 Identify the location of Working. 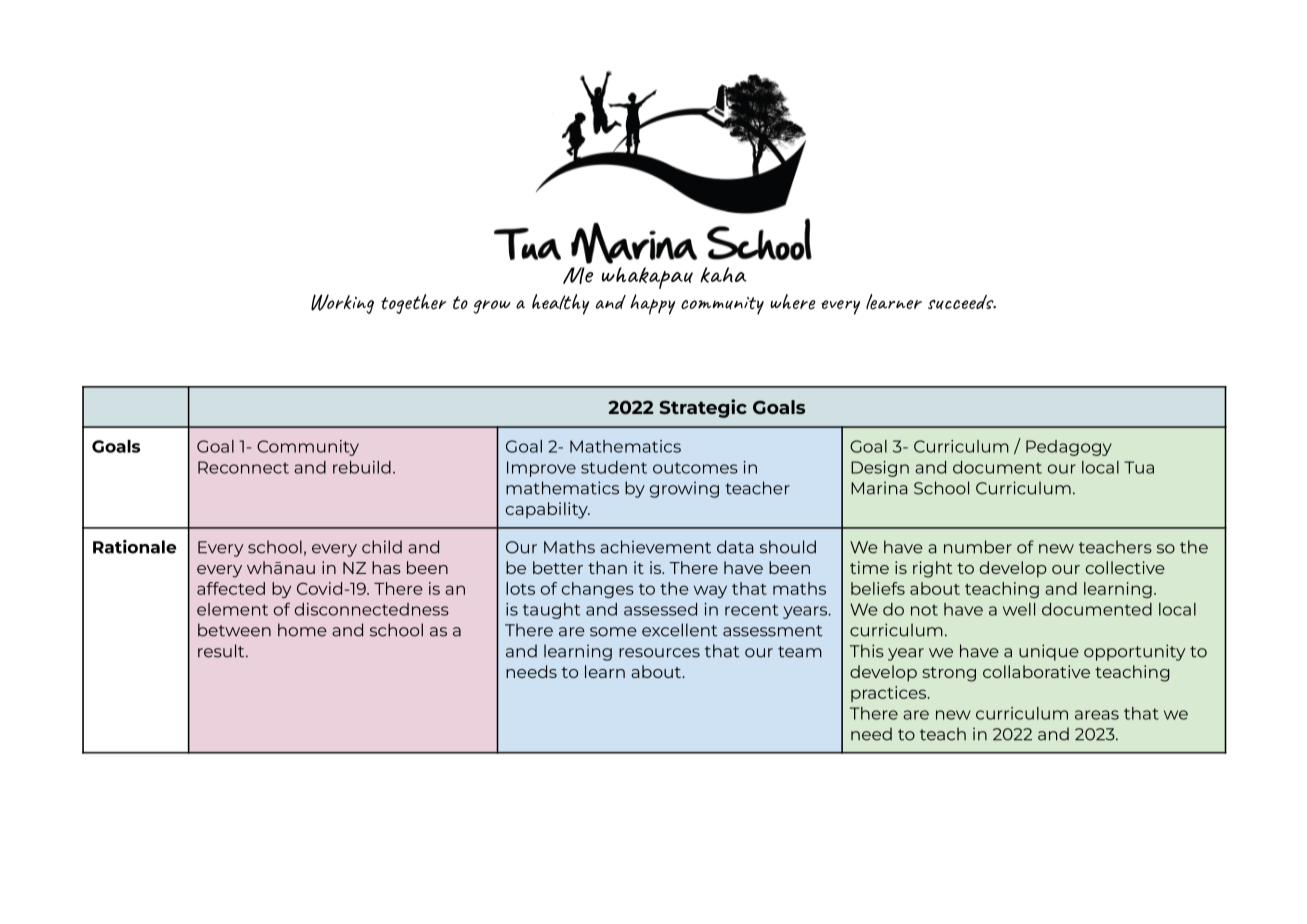
(342, 304).
